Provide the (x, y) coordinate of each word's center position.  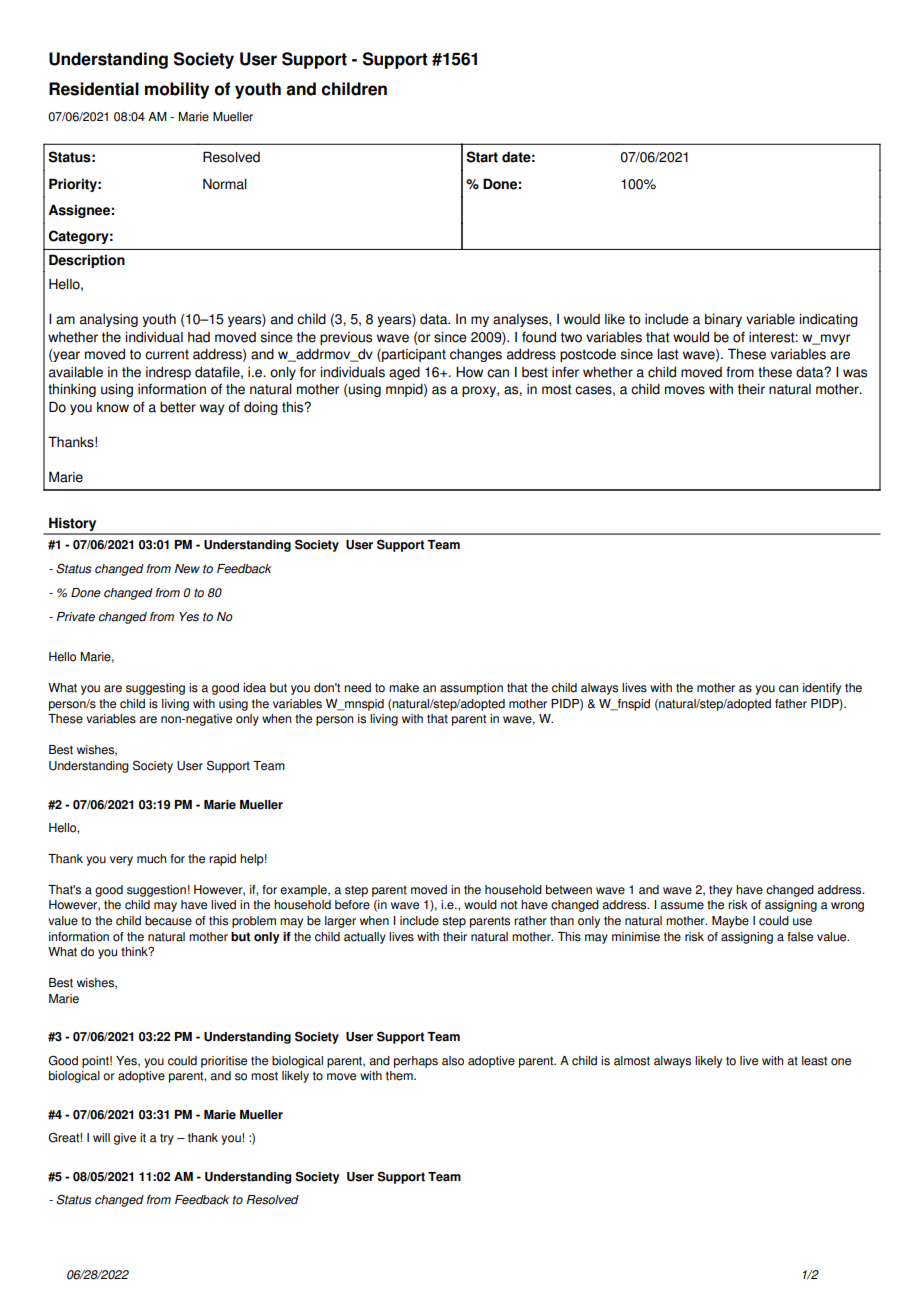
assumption (471, 689)
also (453, 1061)
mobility (177, 90)
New (187, 569)
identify (822, 689)
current (167, 354)
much (151, 859)
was (855, 373)
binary (723, 320)
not (509, 905)
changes (476, 355)
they (720, 891)
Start (482, 157)
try (167, 1139)
